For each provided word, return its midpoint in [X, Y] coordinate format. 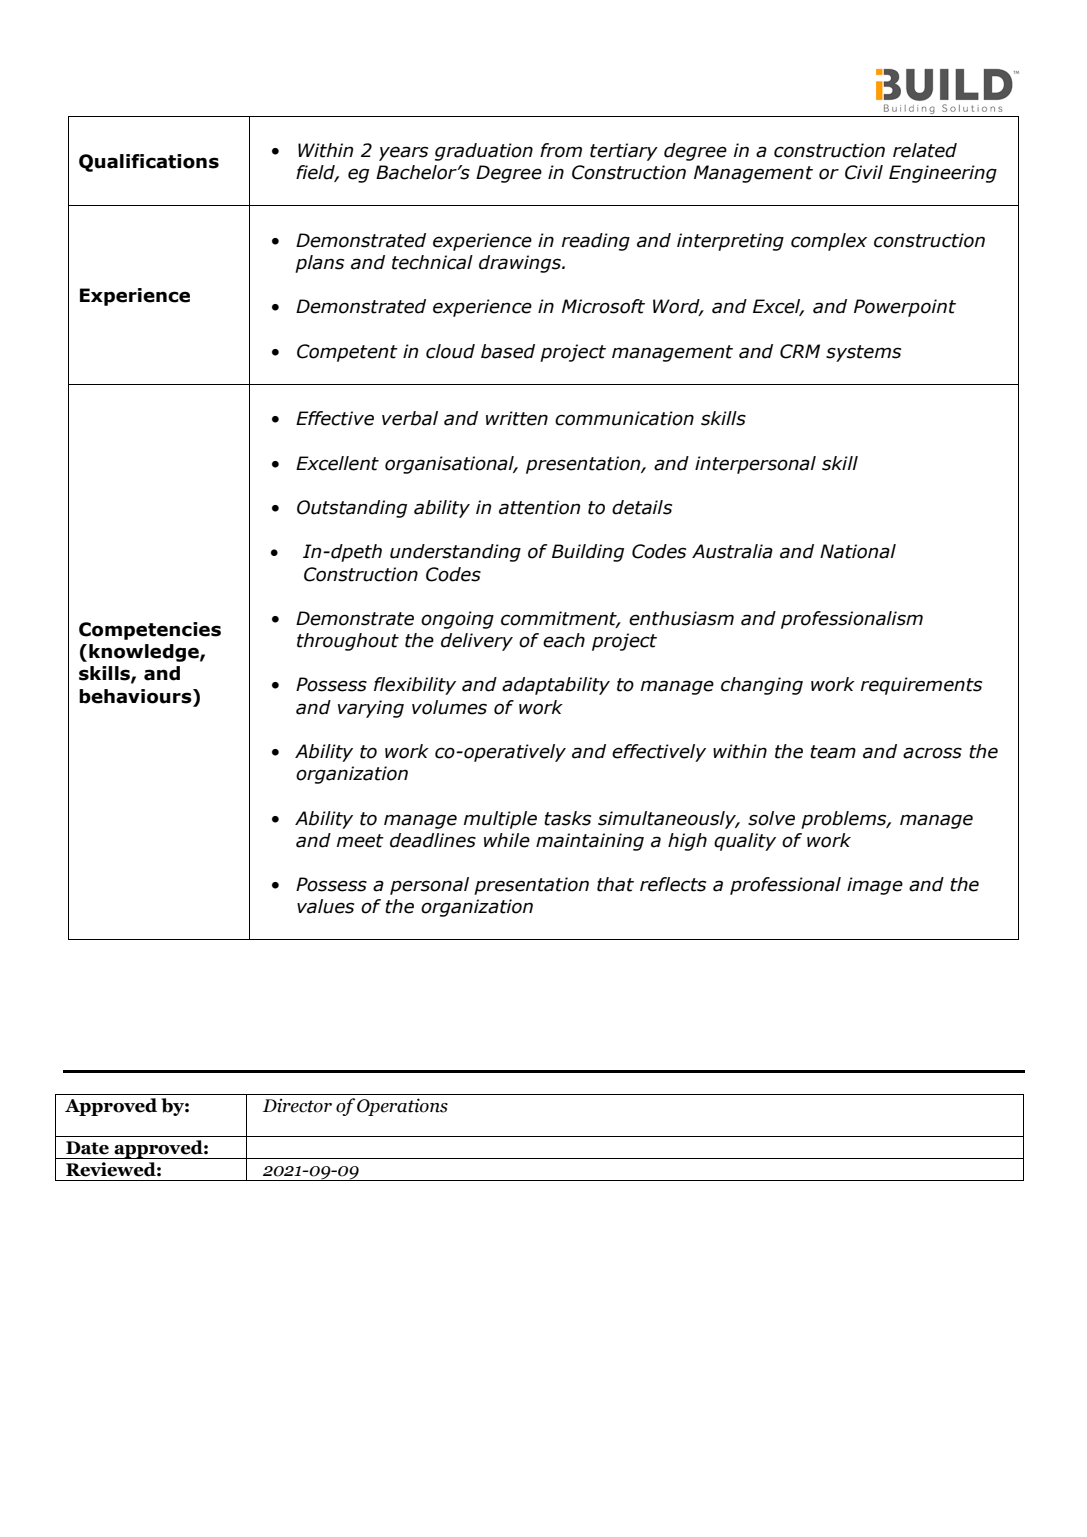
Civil [864, 172]
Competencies [150, 631]
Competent [347, 353]
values [325, 906]
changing [762, 686]
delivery [477, 642]
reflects [673, 884]
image [875, 886]
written [517, 418]
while [507, 840]
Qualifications [149, 163]
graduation [484, 152]
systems [863, 353]
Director [297, 1105]
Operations [402, 1107]
